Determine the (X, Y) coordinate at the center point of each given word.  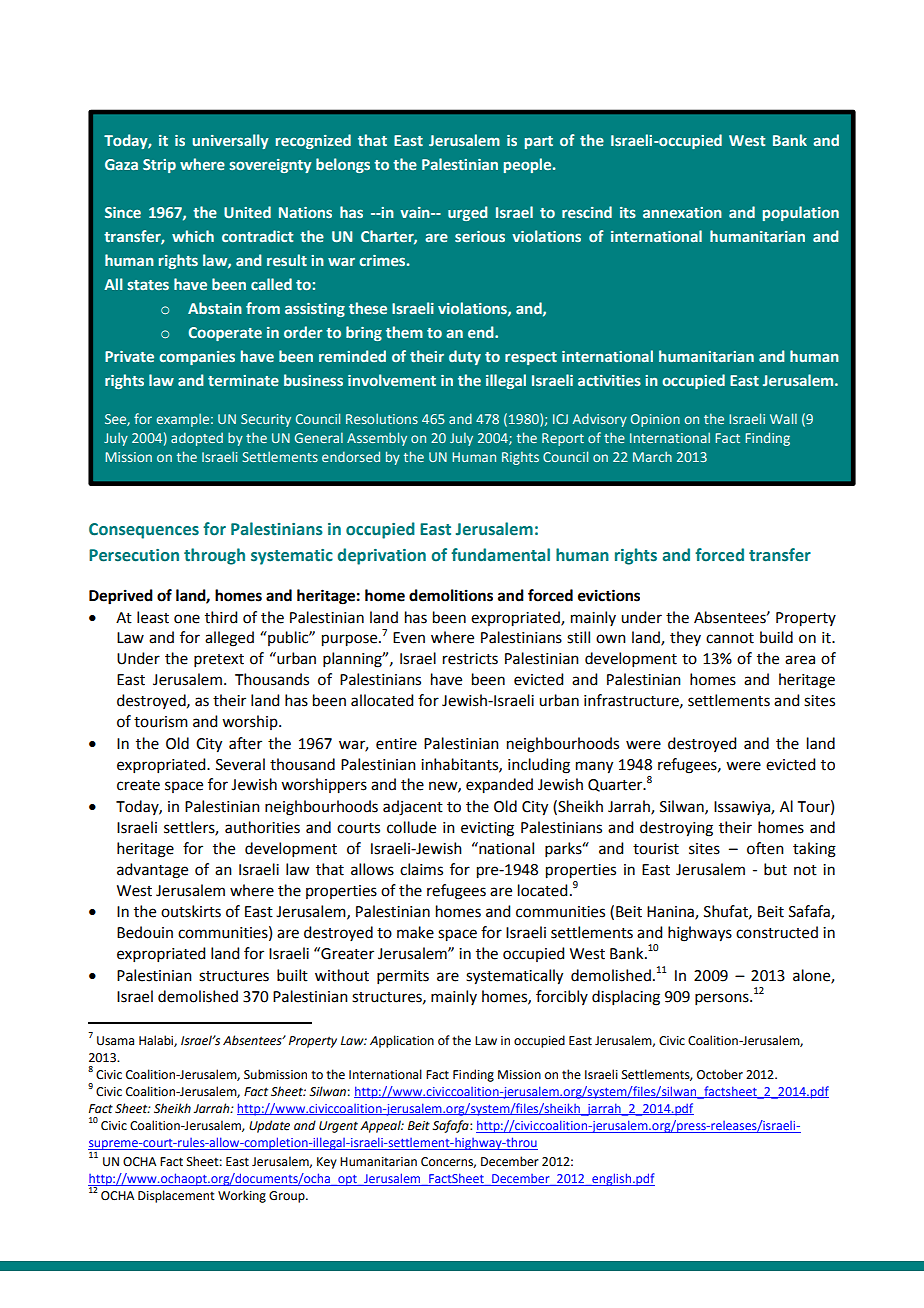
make (415, 932)
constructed (777, 932)
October (720, 1074)
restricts (470, 659)
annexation (682, 212)
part (539, 142)
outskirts (191, 911)
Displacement (176, 1196)
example (183, 420)
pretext (219, 660)
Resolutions (382, 418)
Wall (783, 418)
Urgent (338, 1127)
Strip (159, 166)
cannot (730, 638)
